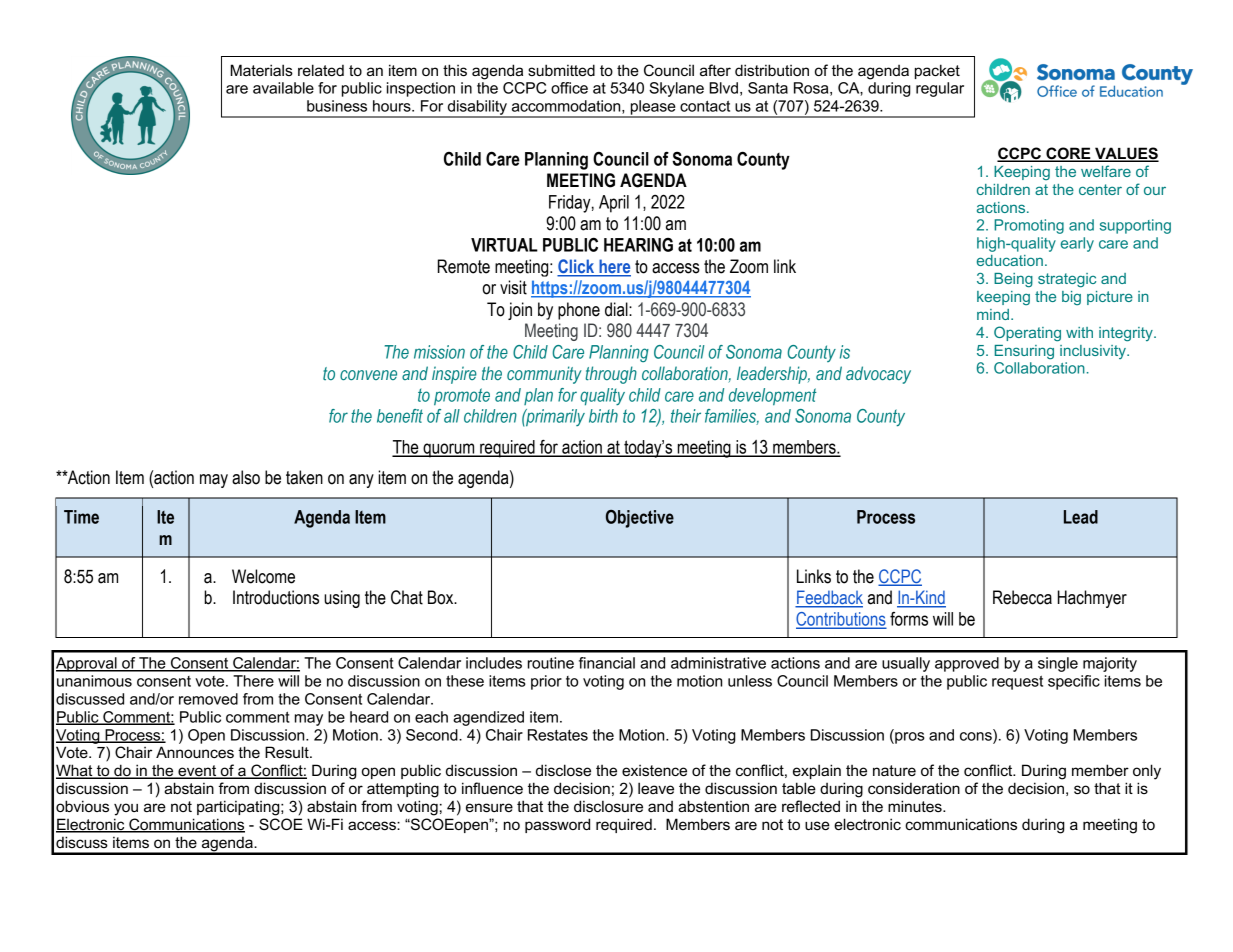  I want to click on minutes, so click(916, 806).
